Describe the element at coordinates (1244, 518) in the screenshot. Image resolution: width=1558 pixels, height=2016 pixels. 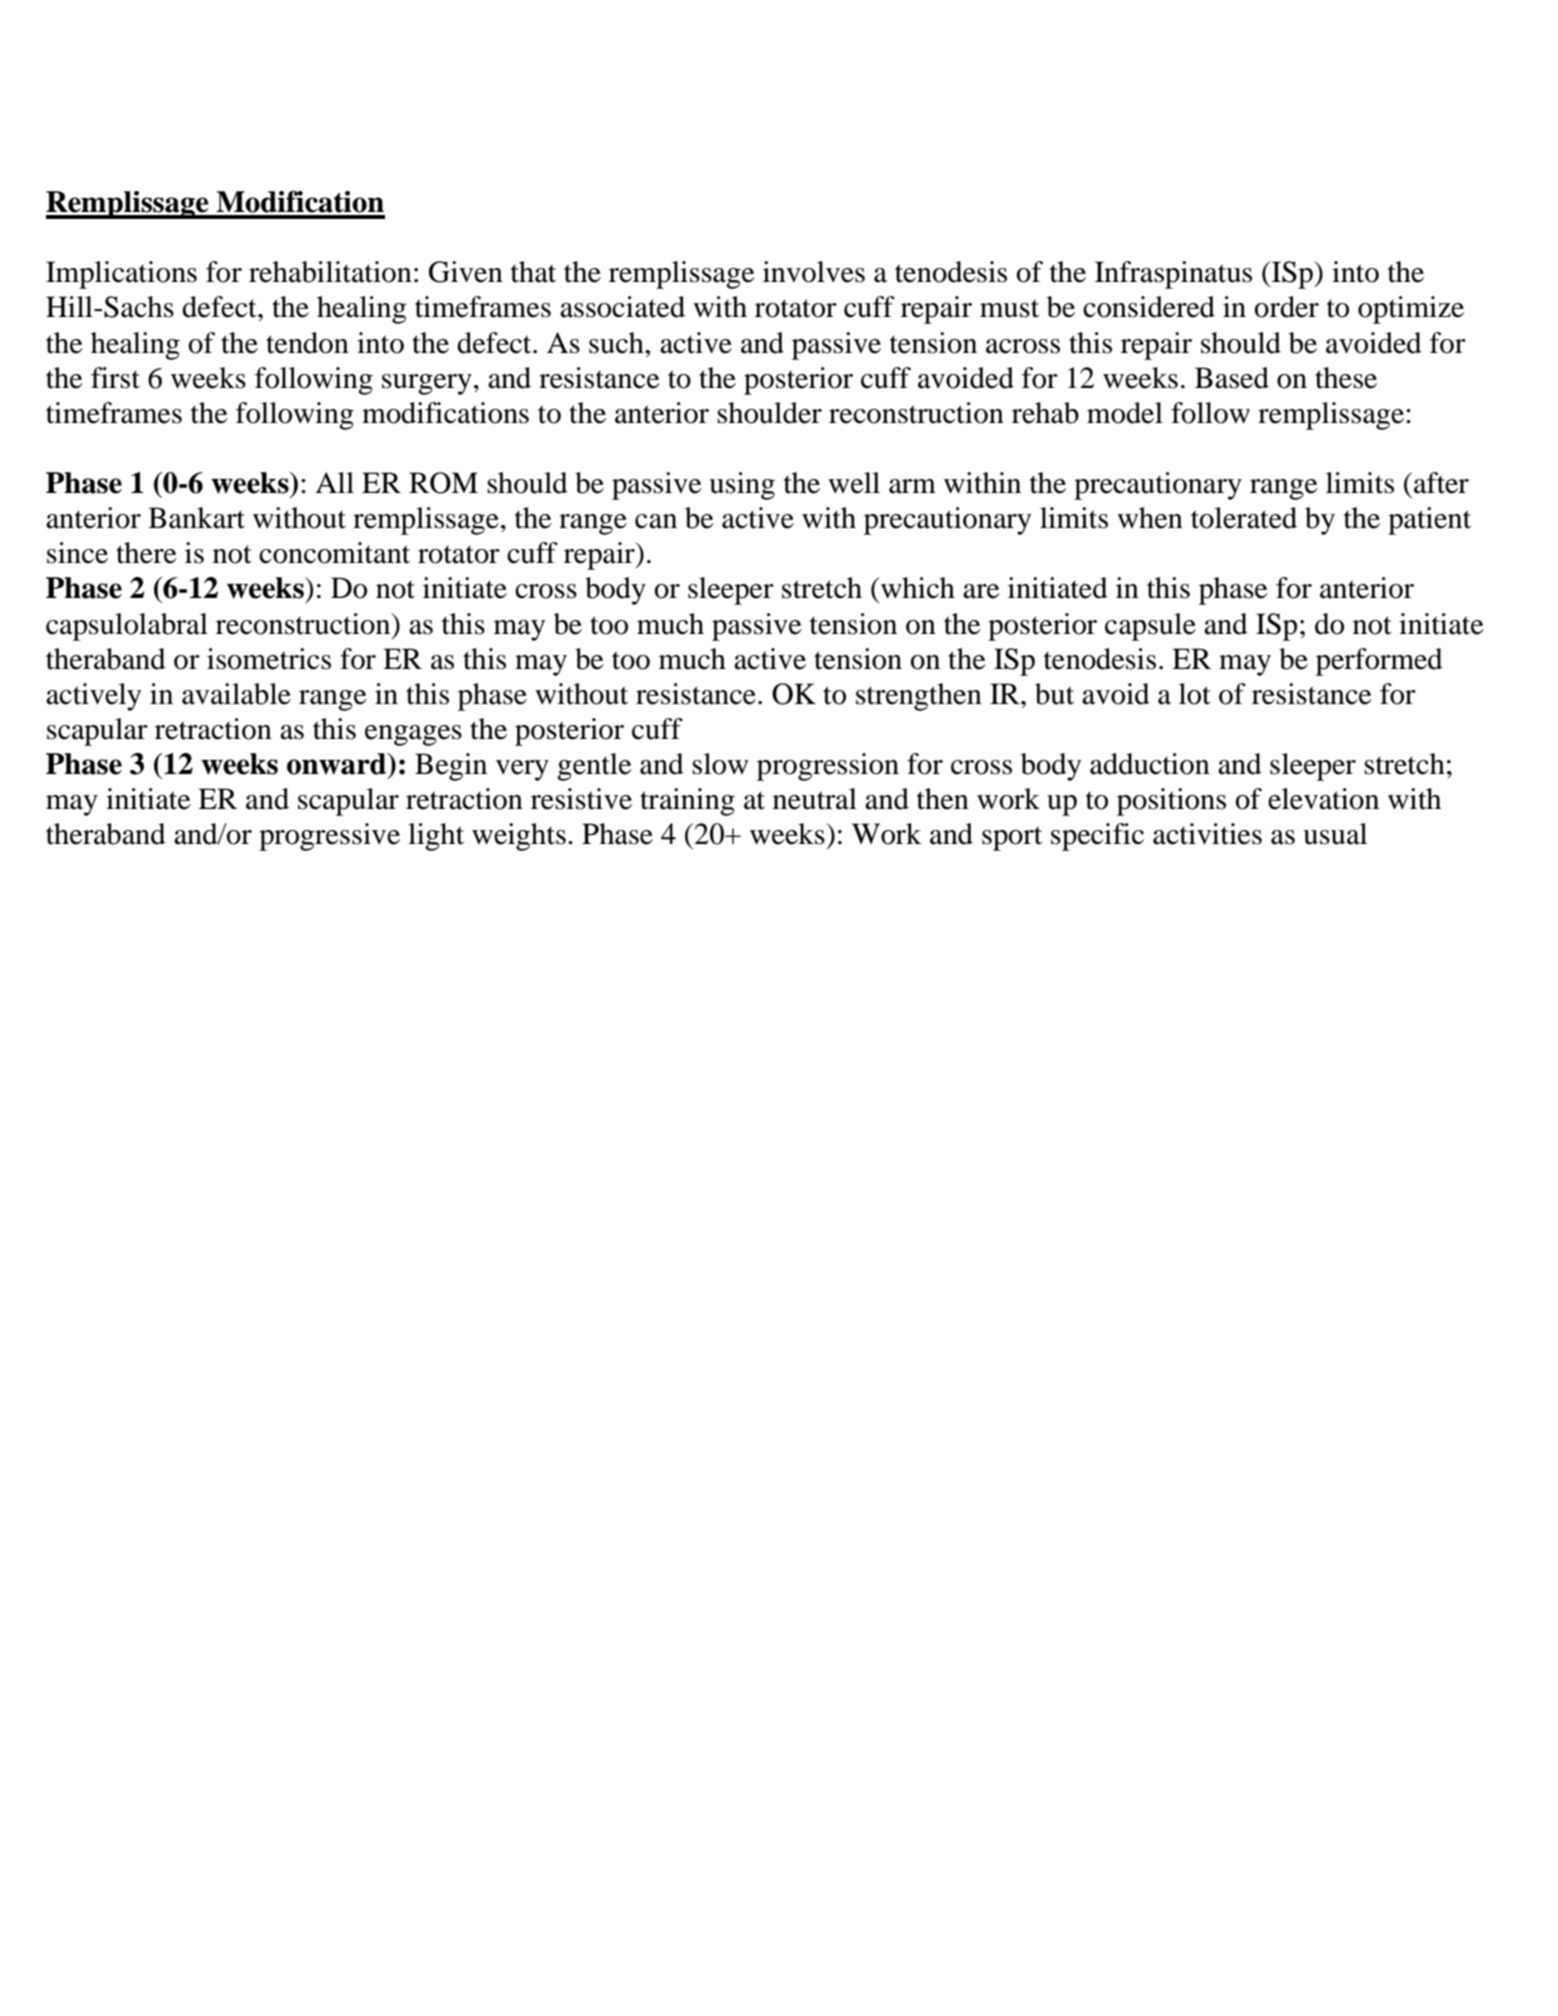
I see `tolerated` at that location.
